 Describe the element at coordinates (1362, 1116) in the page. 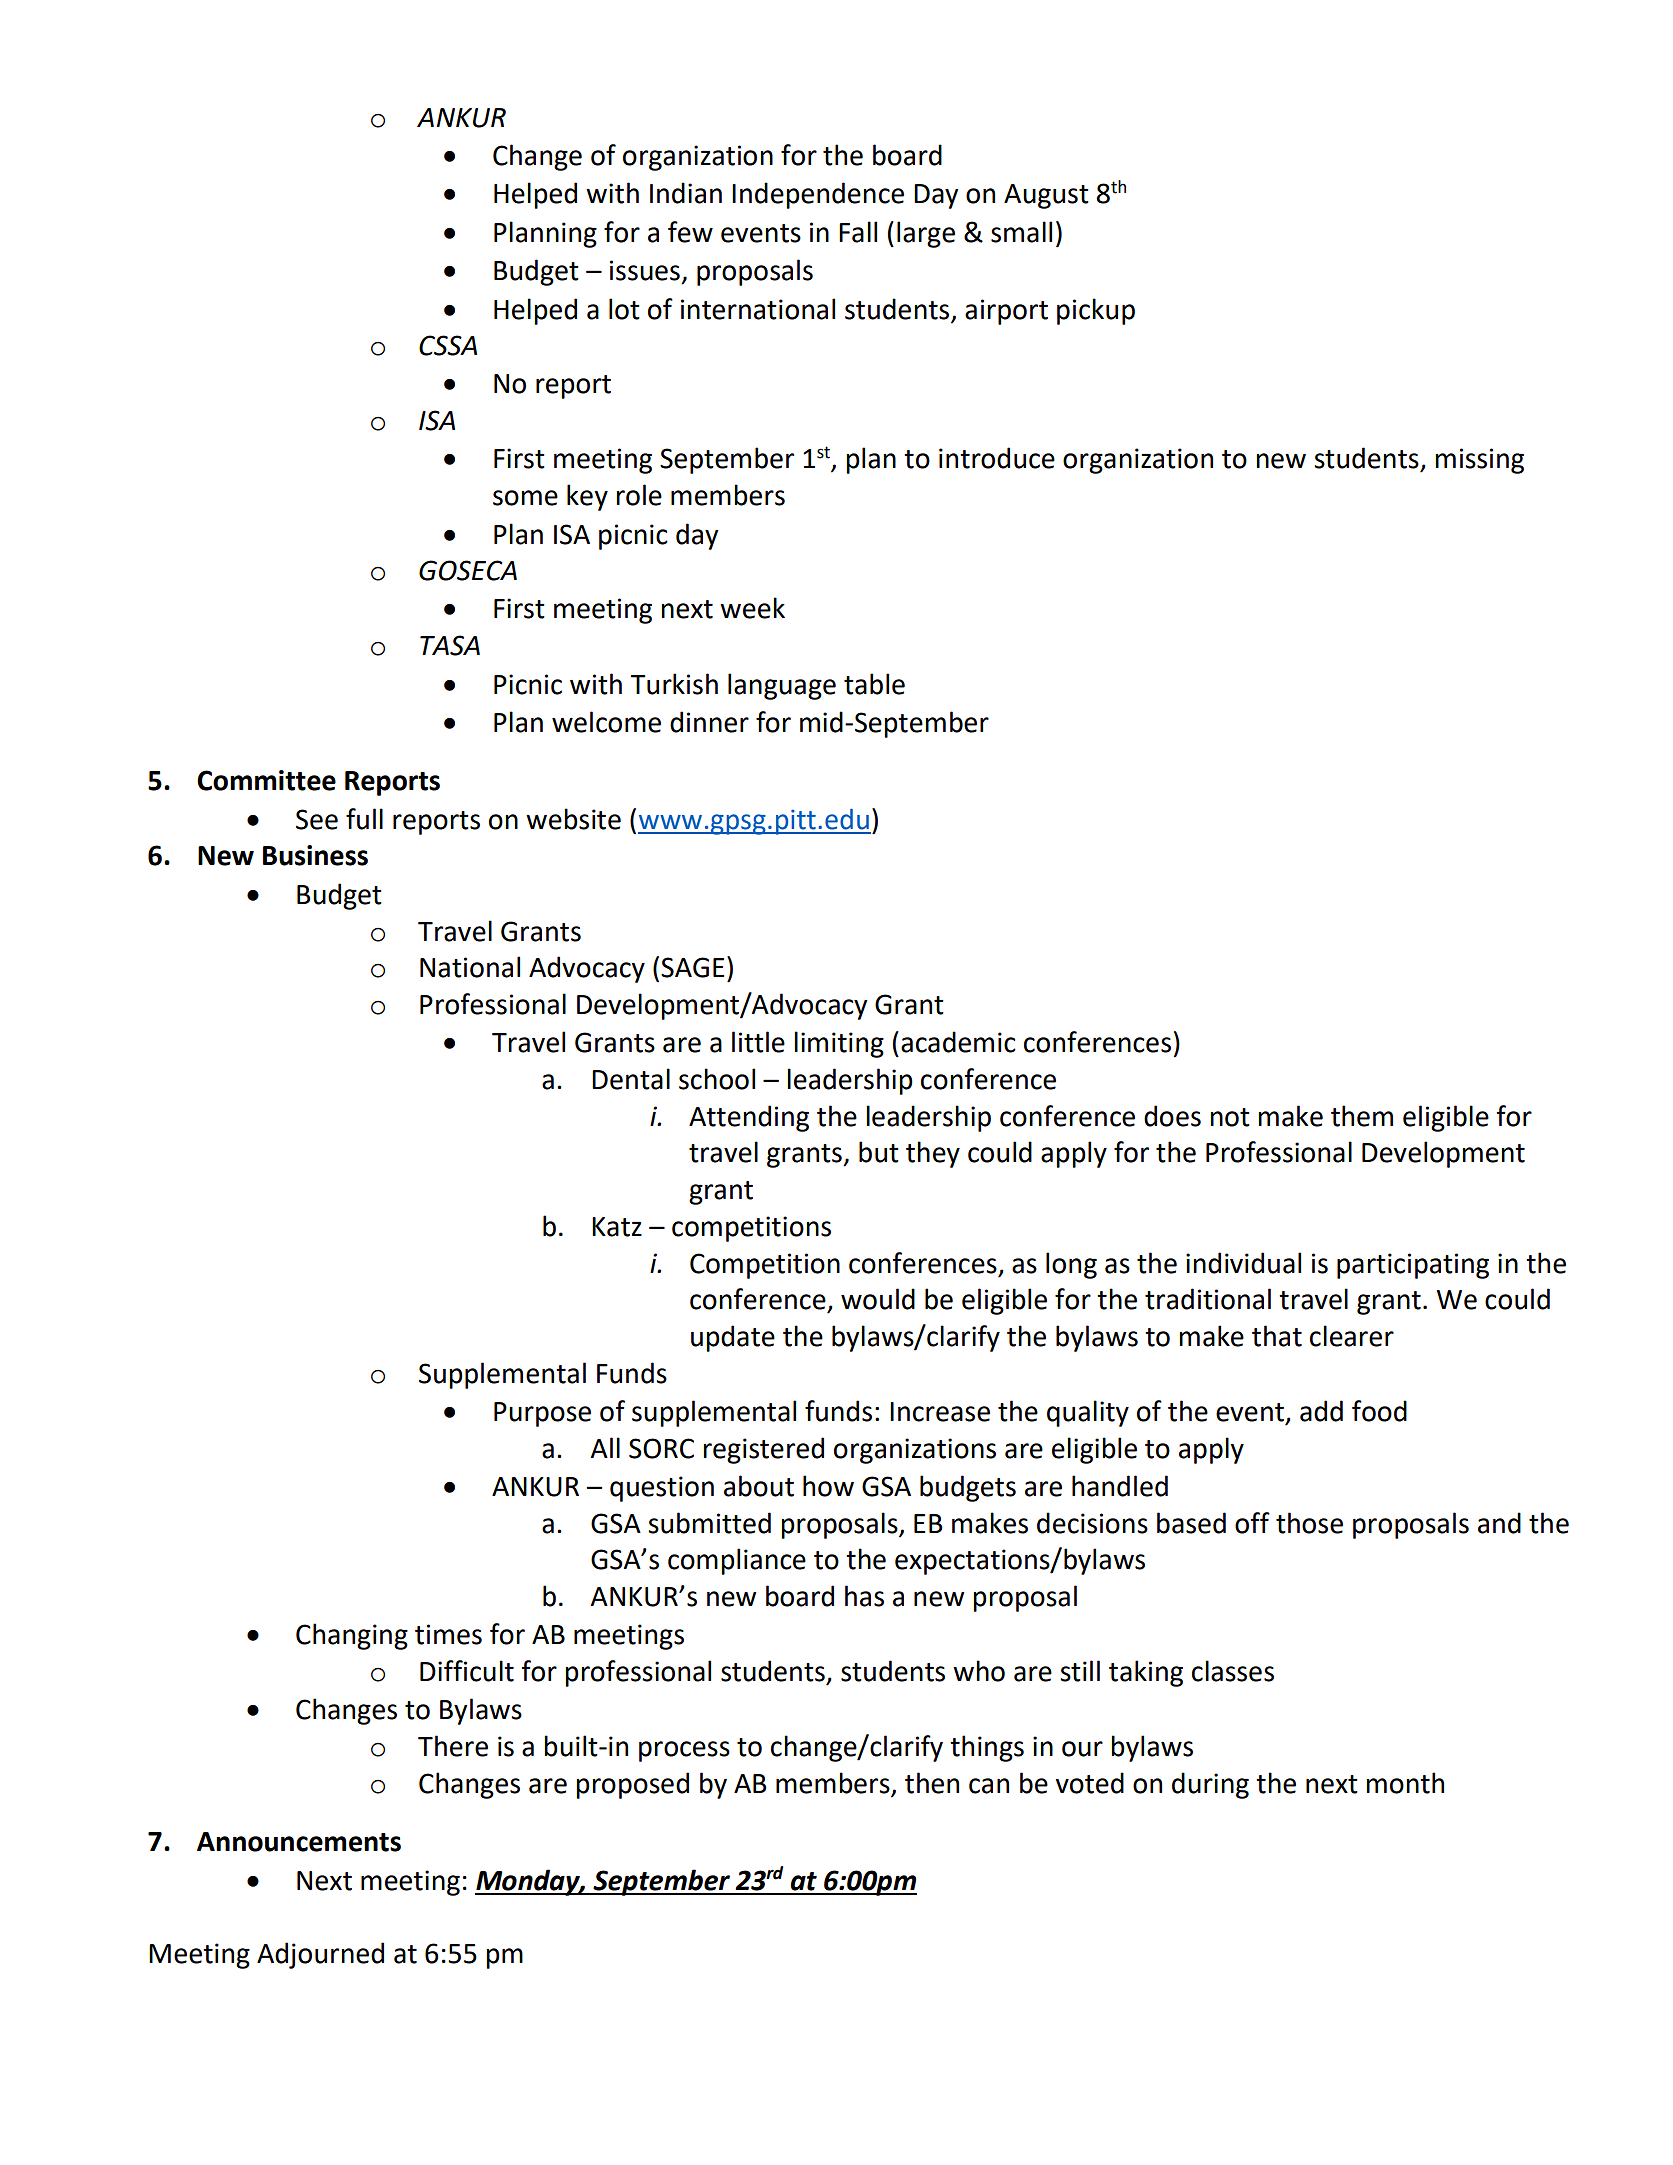

I see `them` at that location.
